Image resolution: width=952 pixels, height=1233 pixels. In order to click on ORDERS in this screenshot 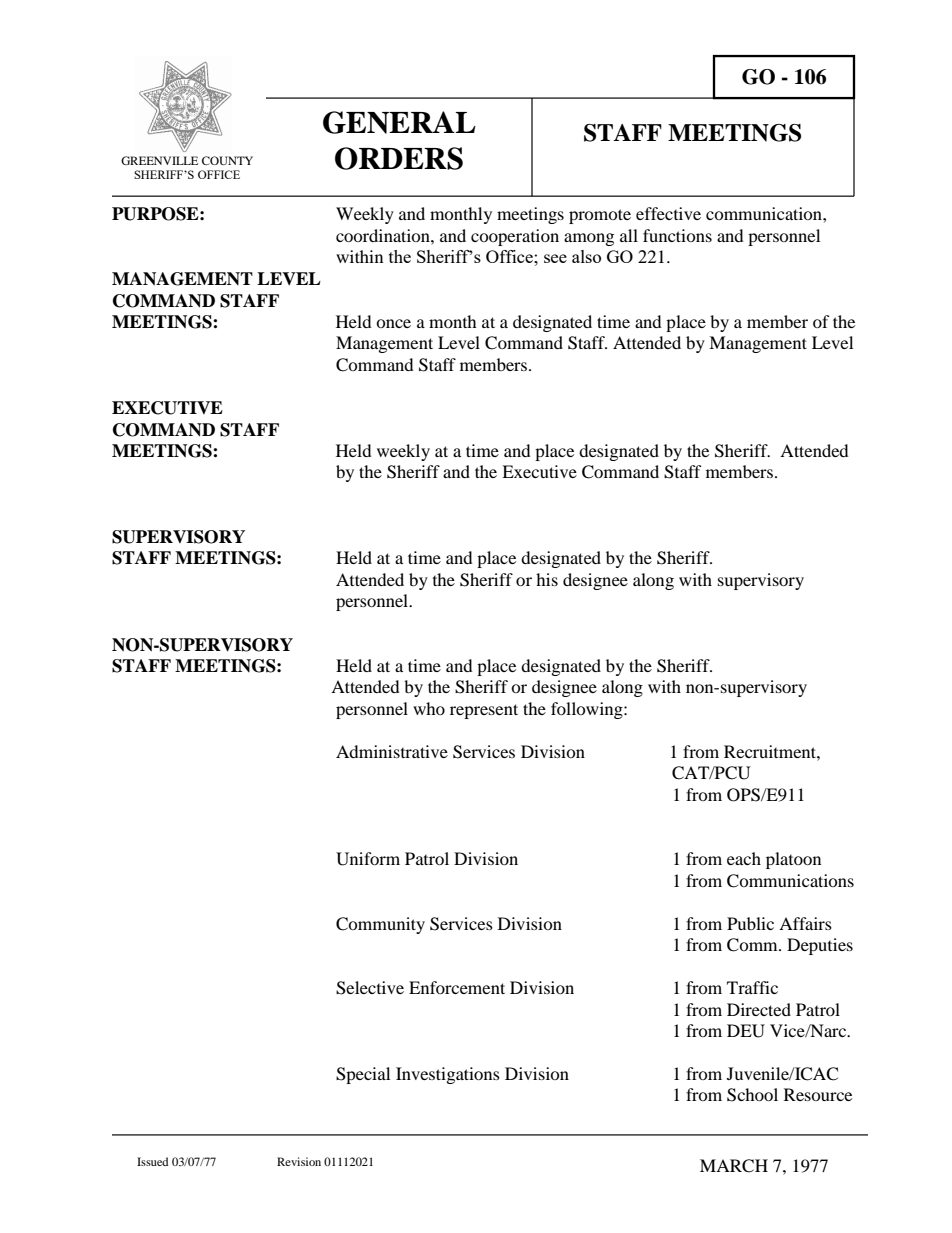, I will do `click(399, 158)`.
